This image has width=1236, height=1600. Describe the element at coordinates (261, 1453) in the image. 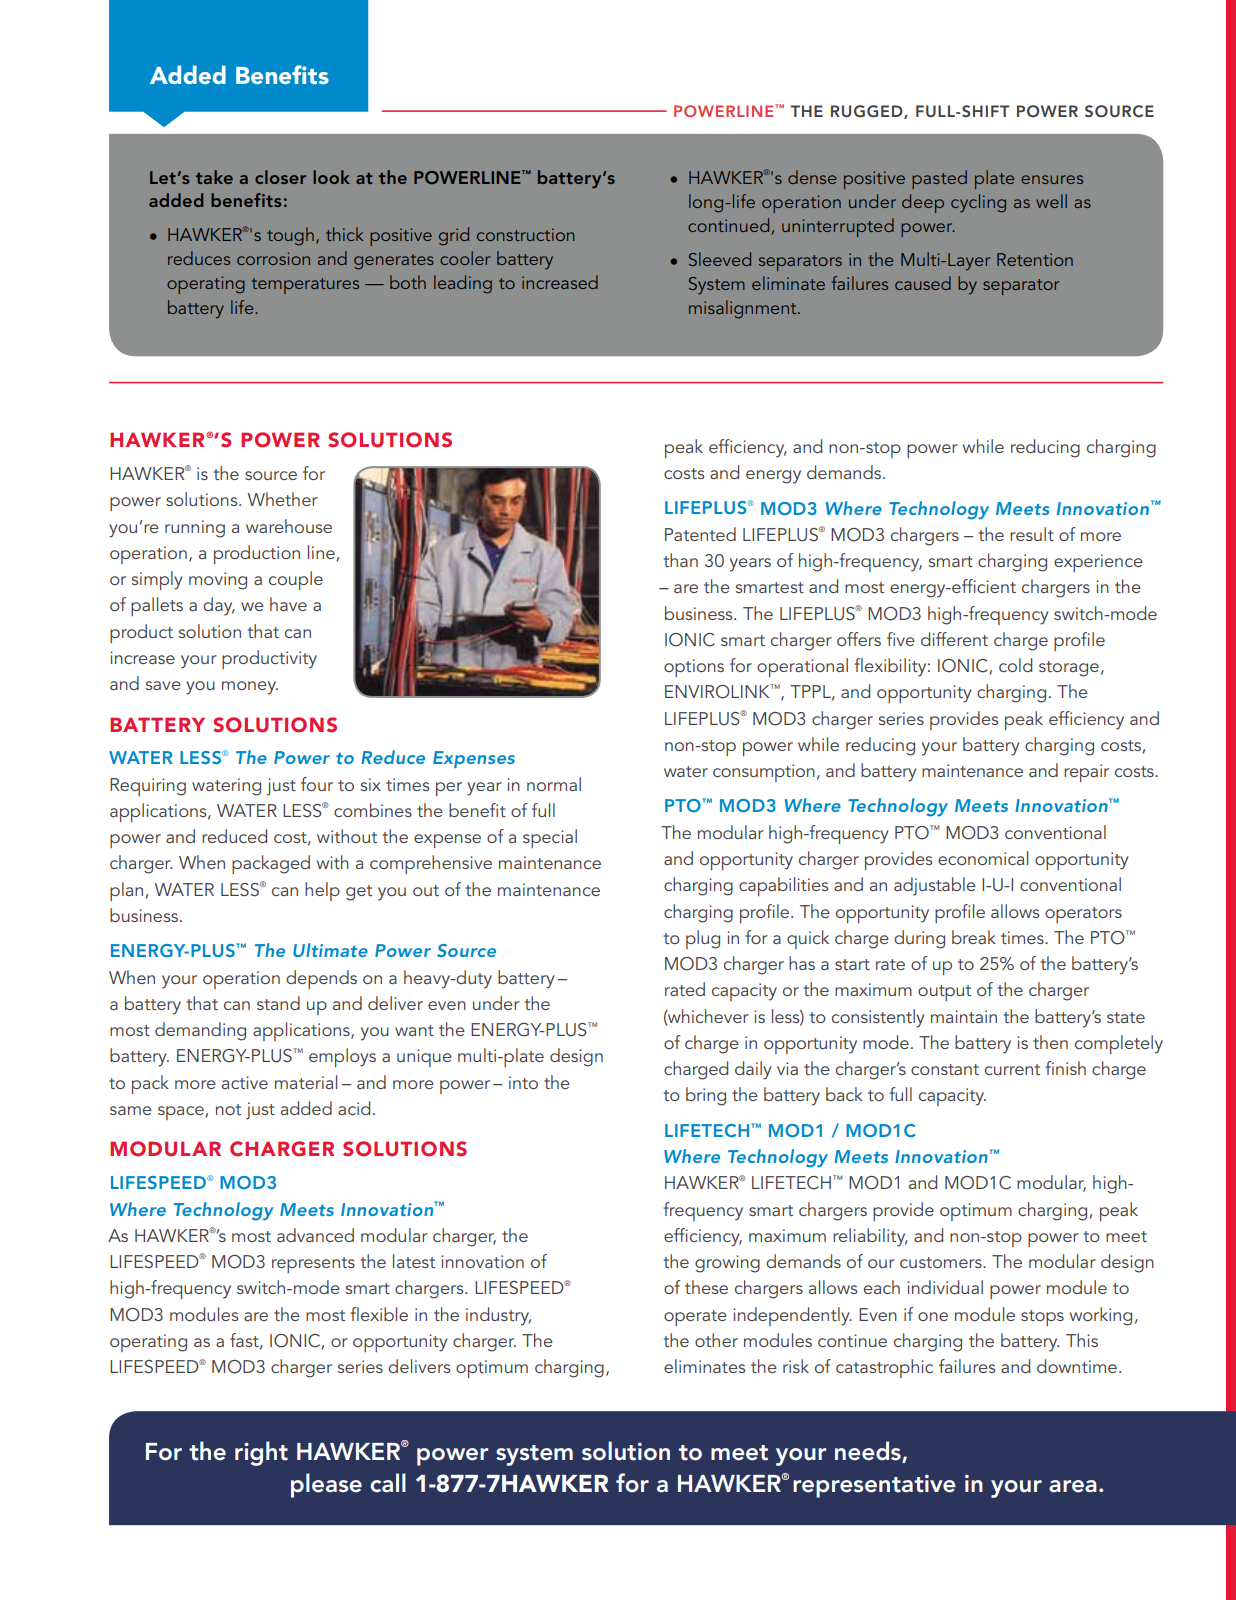

I see `right` at that location.
